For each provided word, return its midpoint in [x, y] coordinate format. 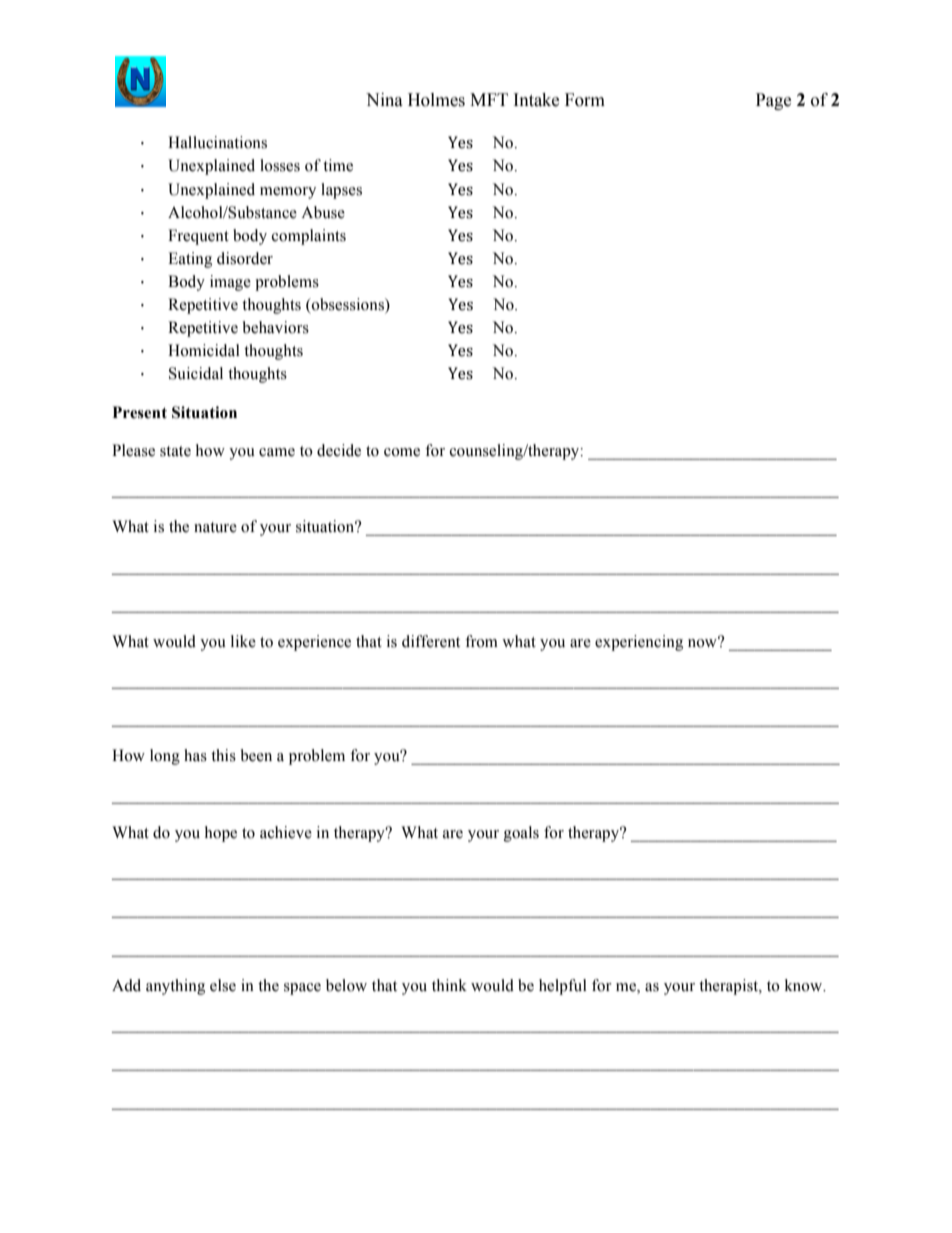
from [481, 641]
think [449, 985]
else [223, 985]
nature [215, 527]
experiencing [639, 643]
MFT [489, 99]
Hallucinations [217, 142]
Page [773, 101]
